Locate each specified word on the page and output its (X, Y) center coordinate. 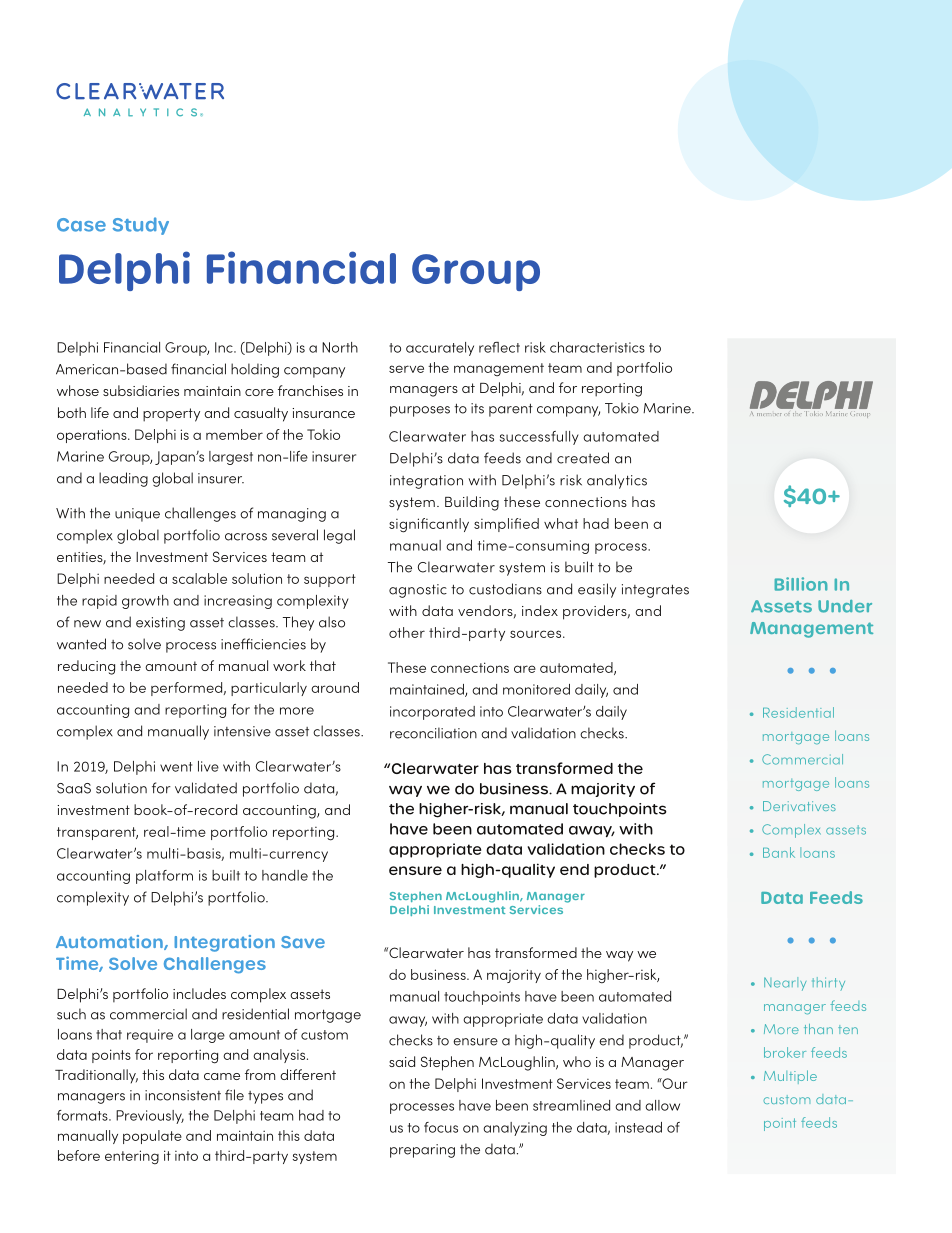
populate (152, 1137)
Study (141, 226)
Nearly (785, 984)
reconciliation (433, 733)
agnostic (418, 591)
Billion (801, 584)
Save (303, 942)
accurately (440, 349)
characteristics (597, 347)
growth (145, 602)
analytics (617, 481)
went (176, 767)
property (171, 415)
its (477, 408)
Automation (110, 942)
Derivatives (799, 806)
